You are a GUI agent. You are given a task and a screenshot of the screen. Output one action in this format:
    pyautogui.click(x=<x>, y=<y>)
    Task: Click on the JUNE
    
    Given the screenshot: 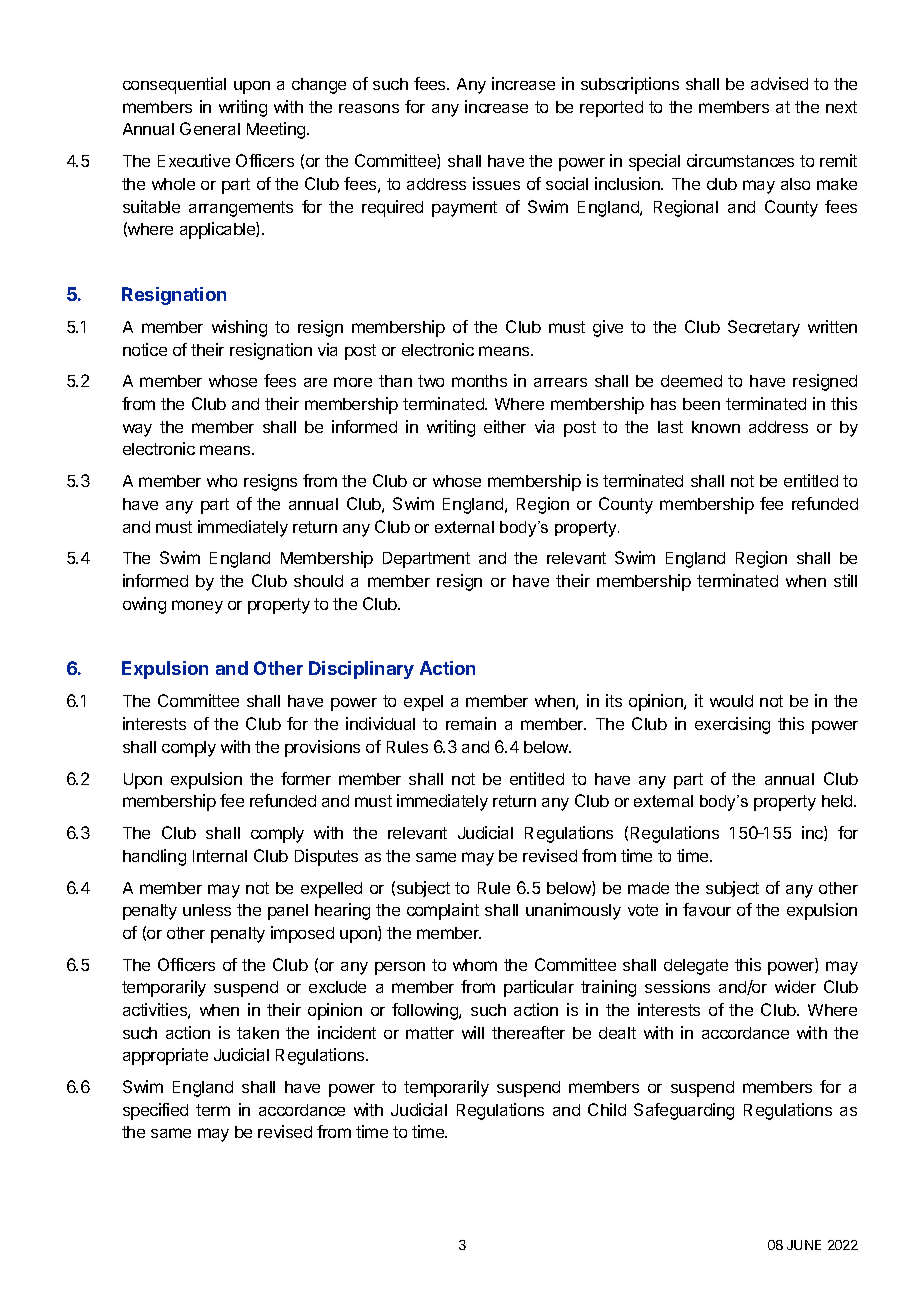 What is the action you would take?
    pyautogui.click(x=804, y=1245)
